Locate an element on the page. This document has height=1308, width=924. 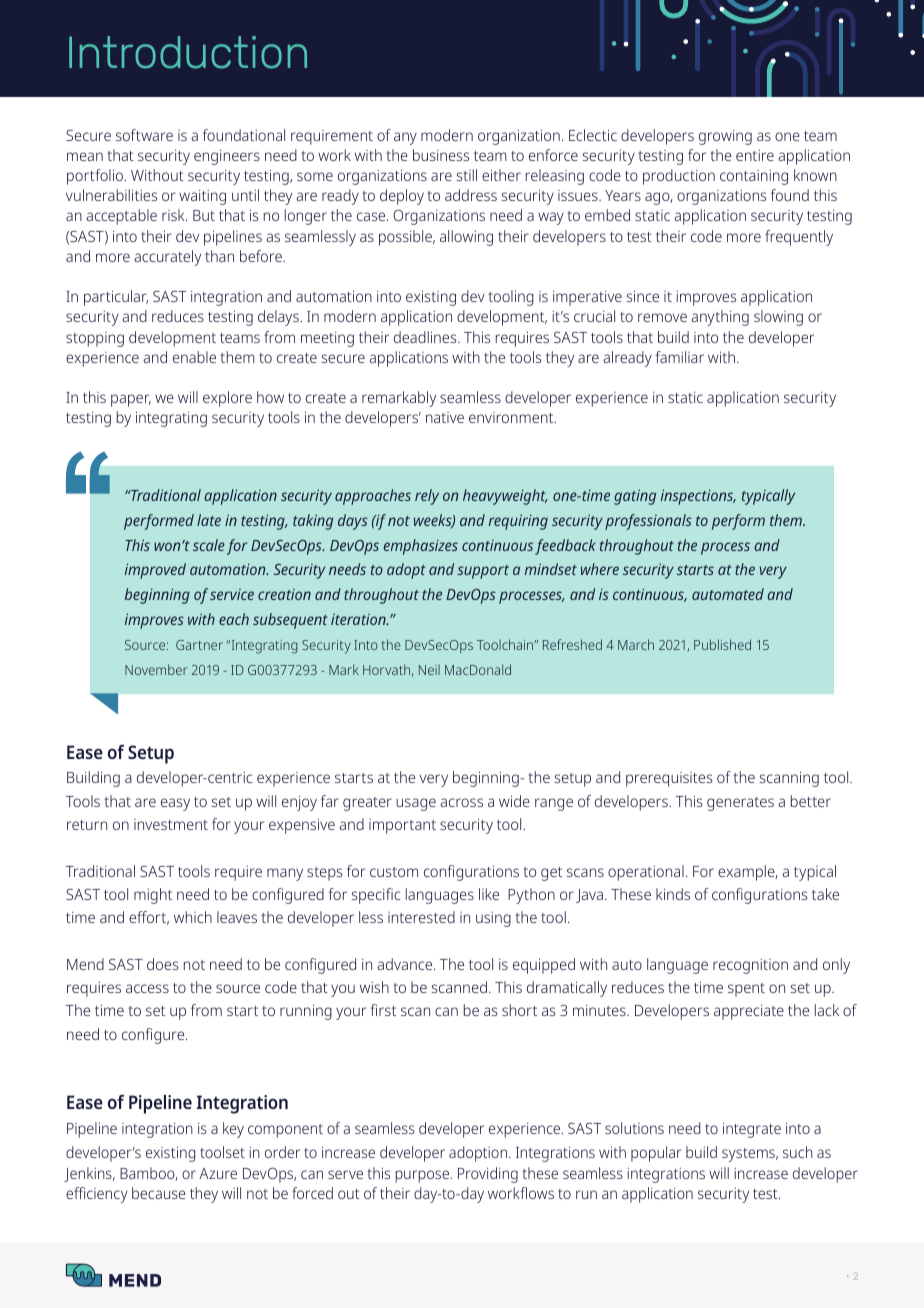
Introduction is located at coordinates (188, 52).
